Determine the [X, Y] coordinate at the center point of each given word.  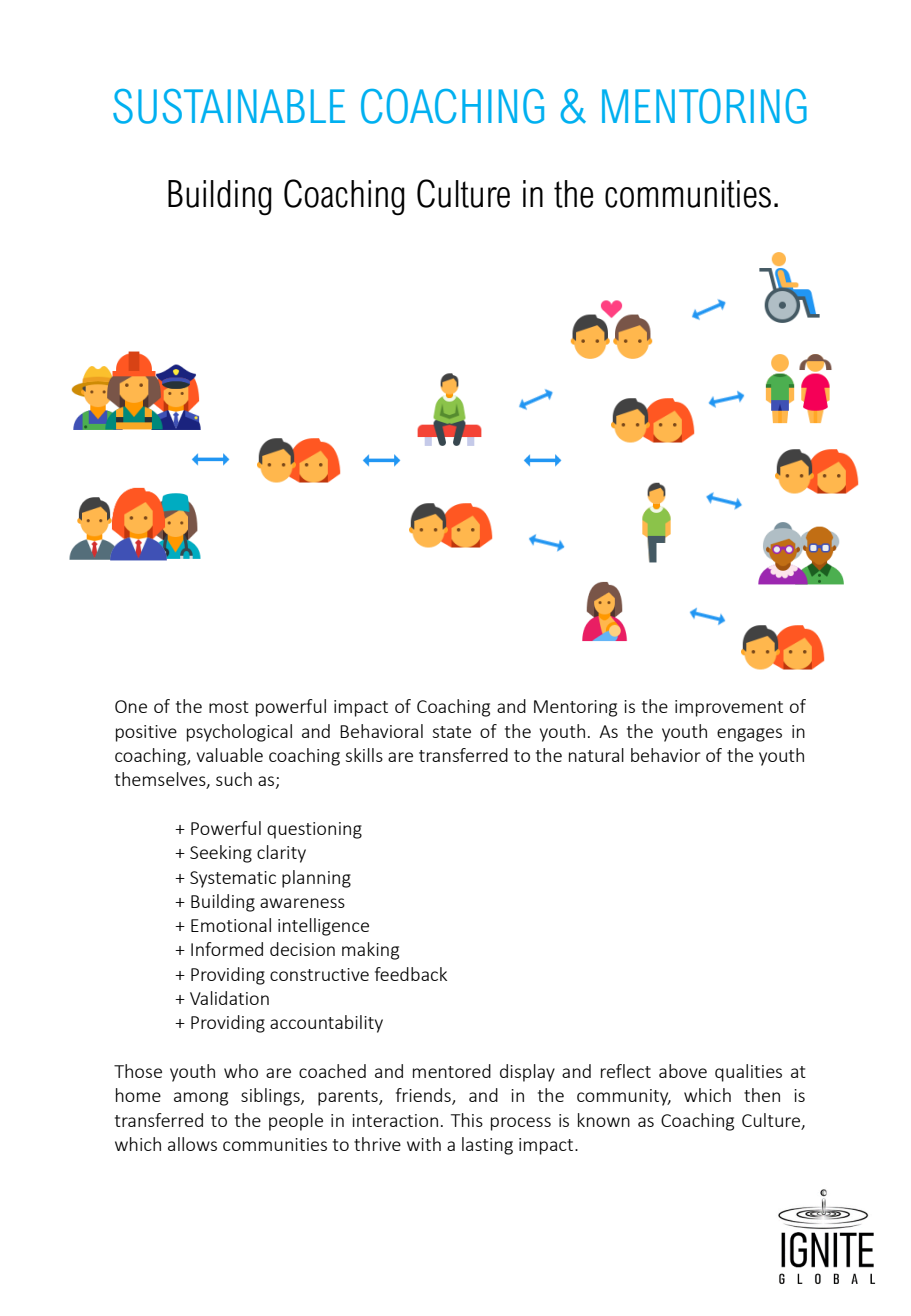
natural [596, 755]
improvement [729, 708]
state [451, 732]
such [234, 779]
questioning [314, 830]
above [683, 1071]
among [201, 1099]
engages [749, 735]
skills [364, 755]
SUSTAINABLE [229, 106]
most [229, 707]
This [467, 1120]
